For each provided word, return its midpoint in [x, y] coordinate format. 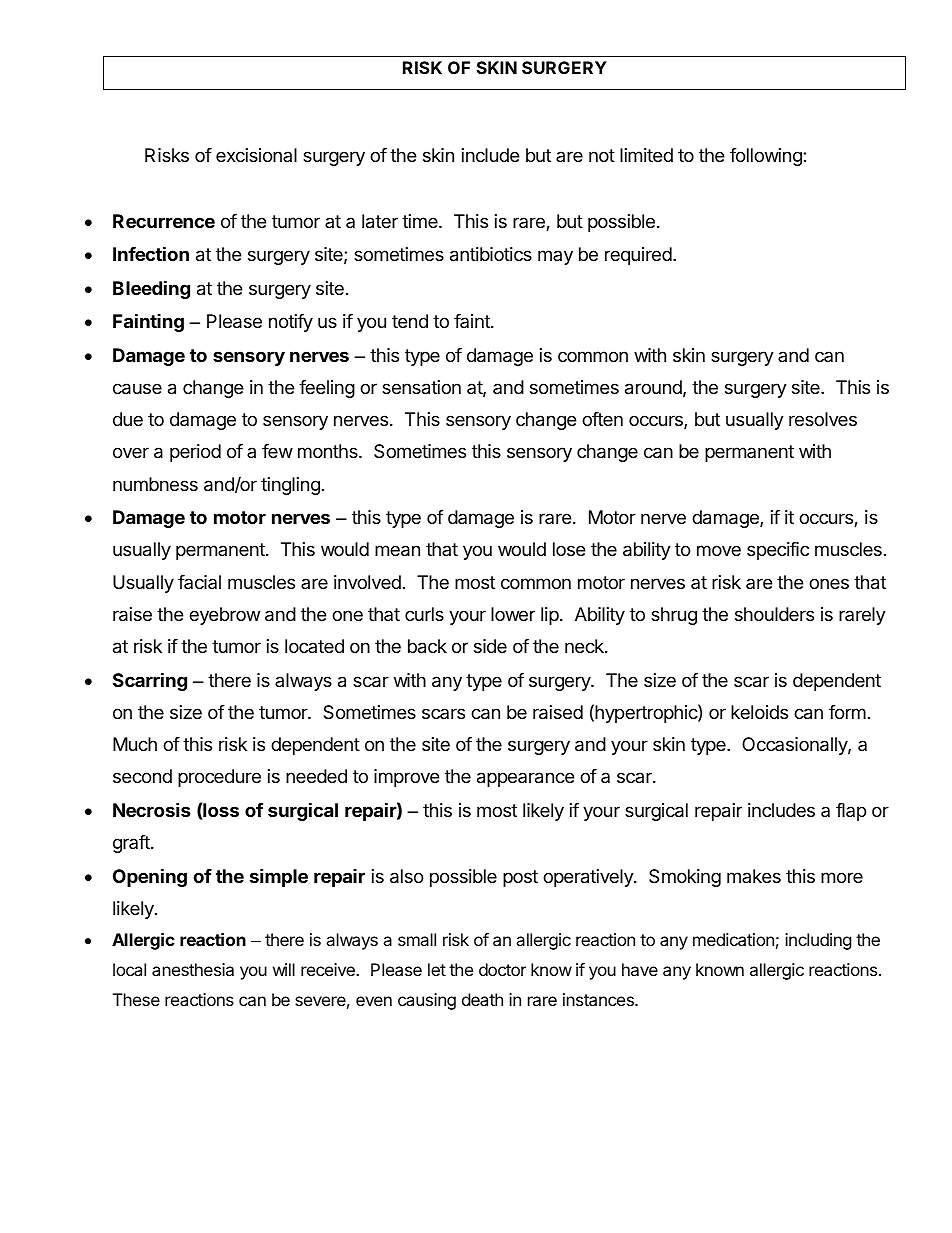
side [490, 646]
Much [135, 744]
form [847, 712]
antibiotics [491, 254]
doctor [502, 969]
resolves [823, 419]
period [195, 453]
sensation [421, 387]
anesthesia [193, 969]
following [767, 157]
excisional [256, 155]
